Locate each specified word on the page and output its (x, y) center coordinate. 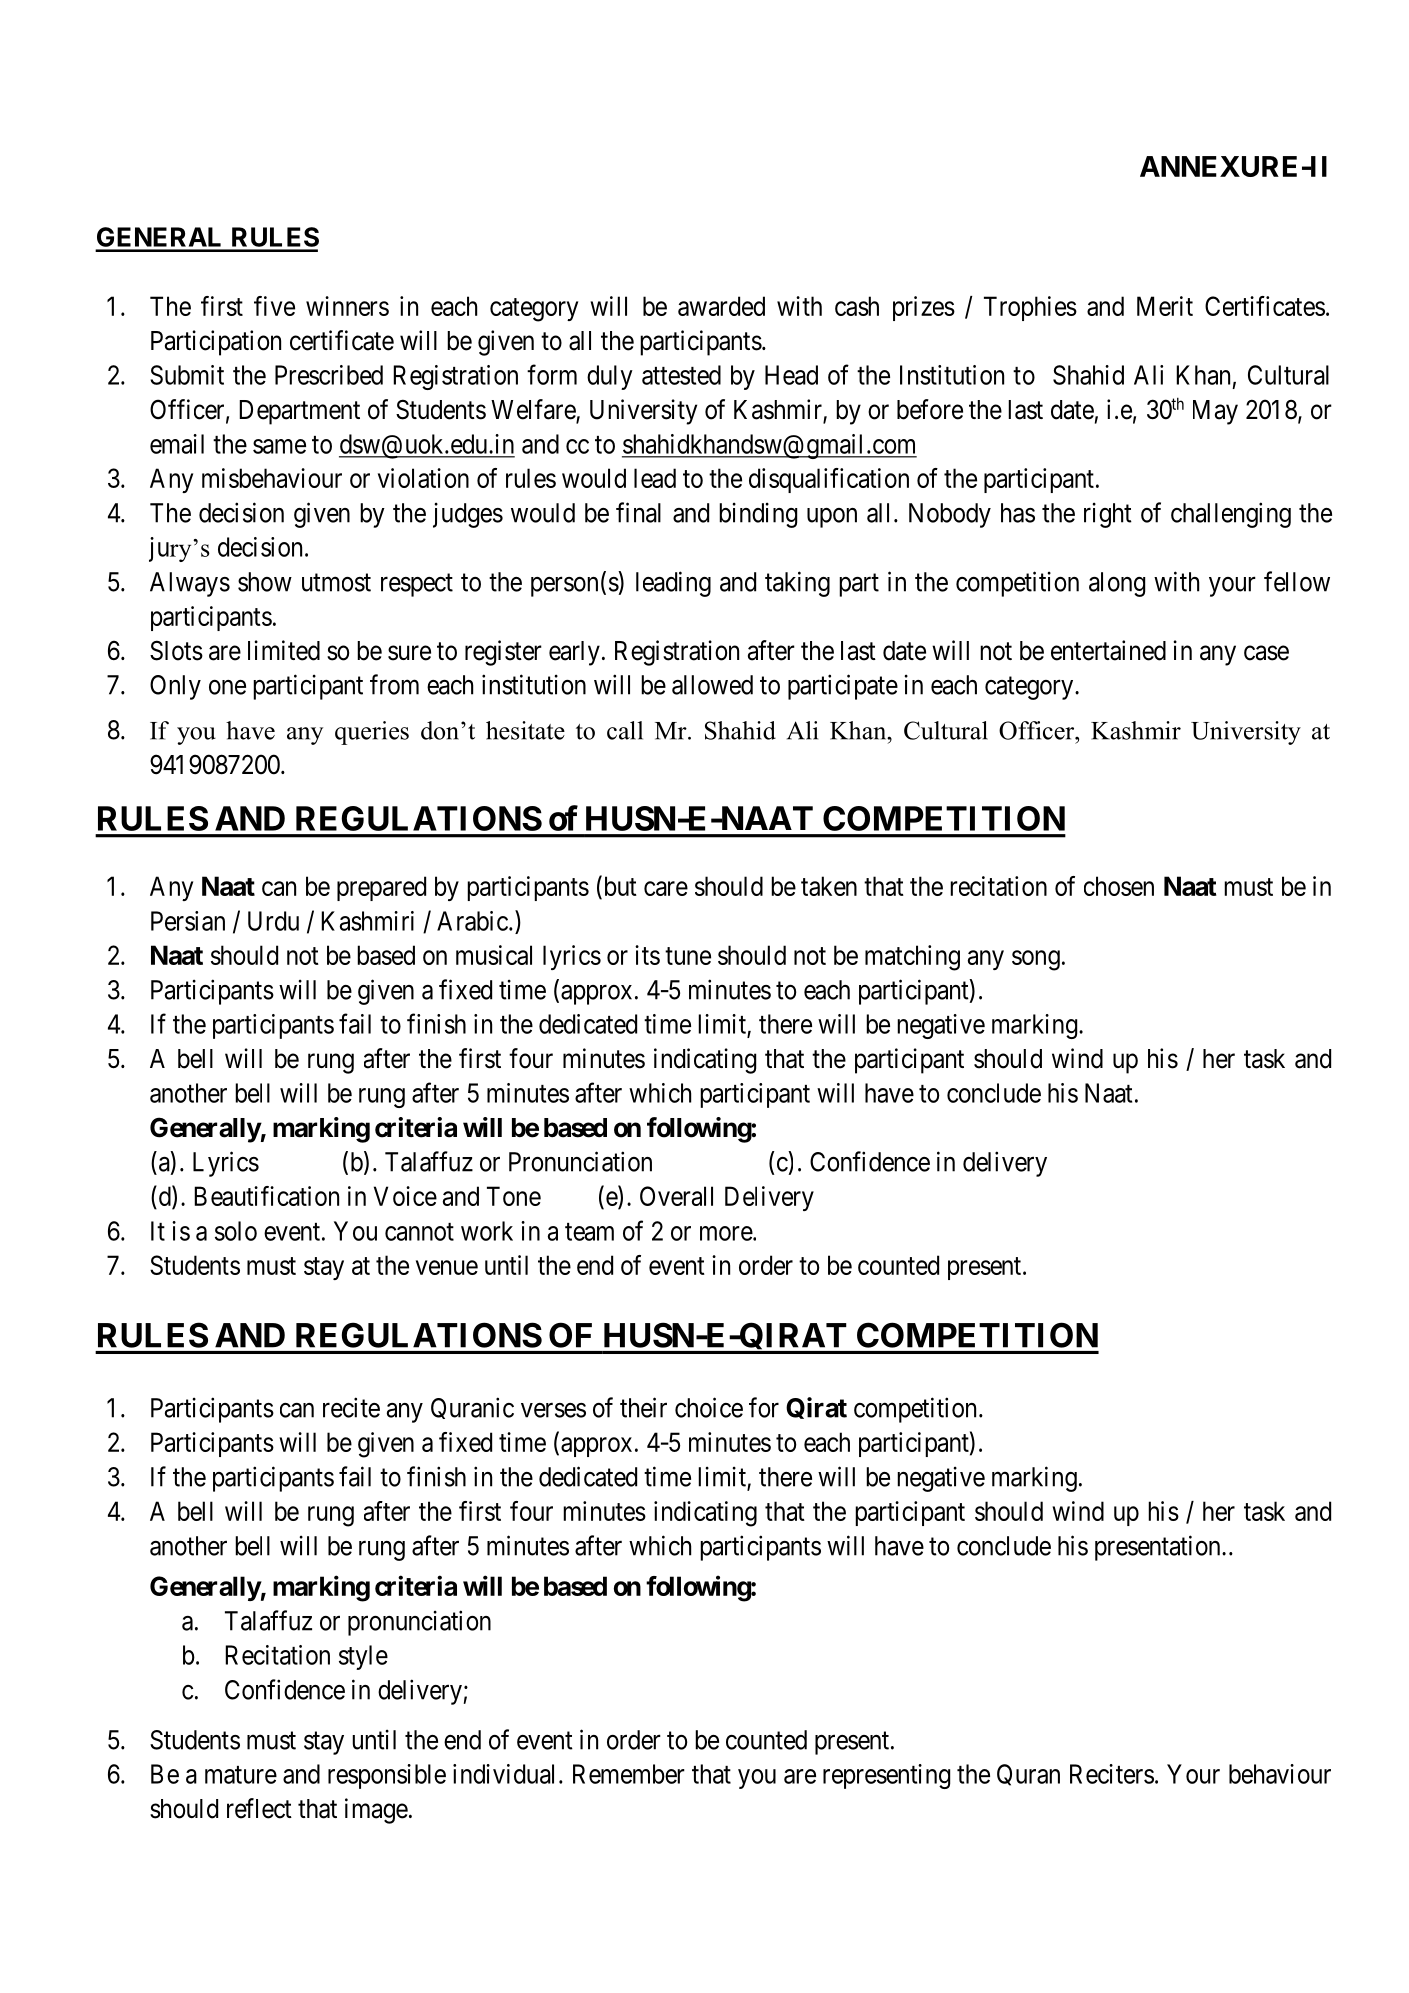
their (643, 1407)
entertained (1108, 650)
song (1036, 960)
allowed (712, 685)
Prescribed (329, 375)
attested (681, 375)
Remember (629, 1774)
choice (709, 1407)
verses (553, 1410)
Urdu (273, 921)
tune (688, 956)
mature (241, 1775)
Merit (1165, 306)
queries (372, 733)
